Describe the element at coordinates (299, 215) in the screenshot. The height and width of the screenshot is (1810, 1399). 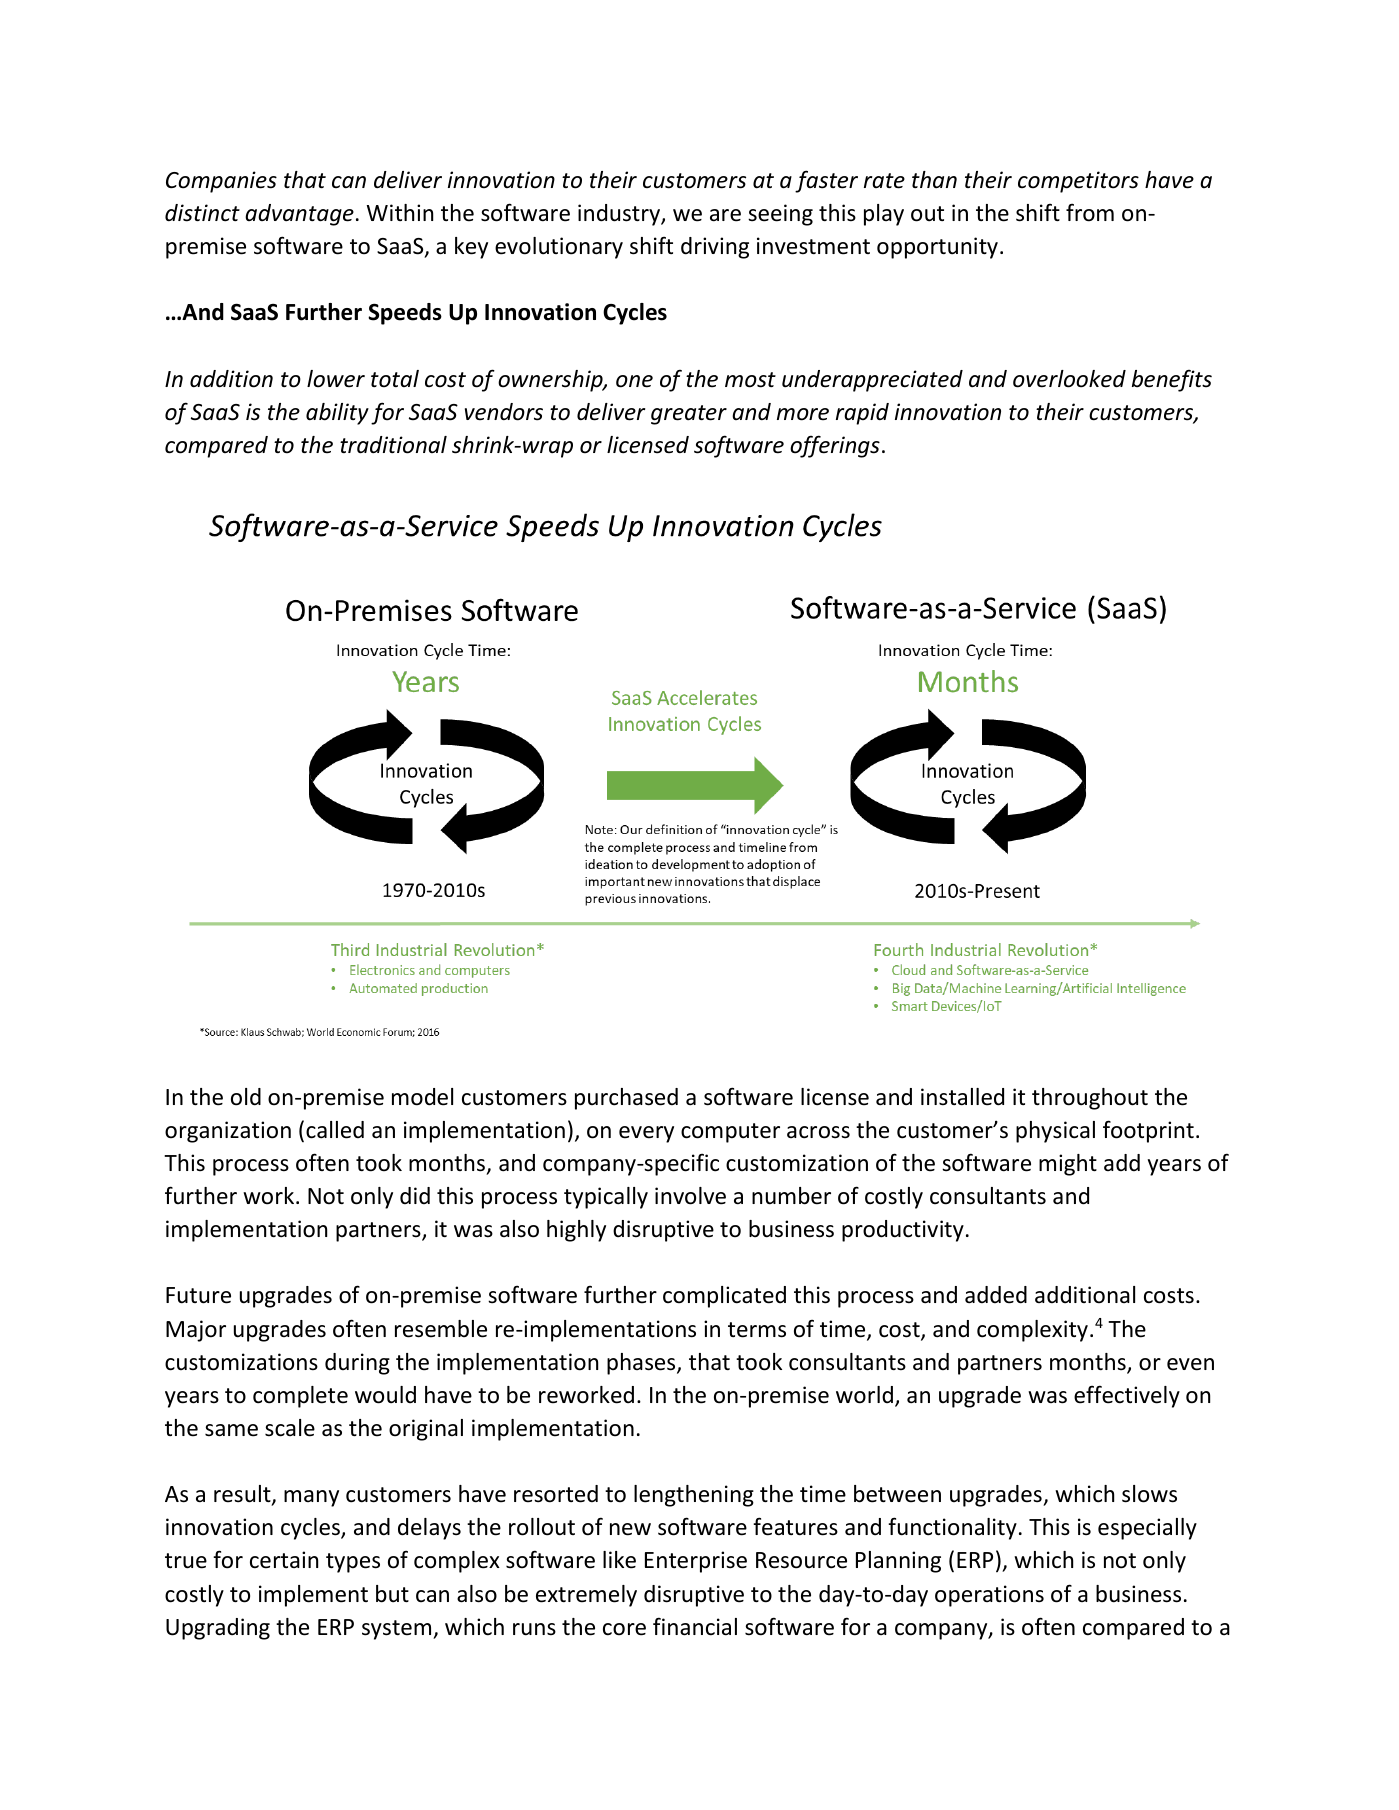
I see `advantage` at that location.
